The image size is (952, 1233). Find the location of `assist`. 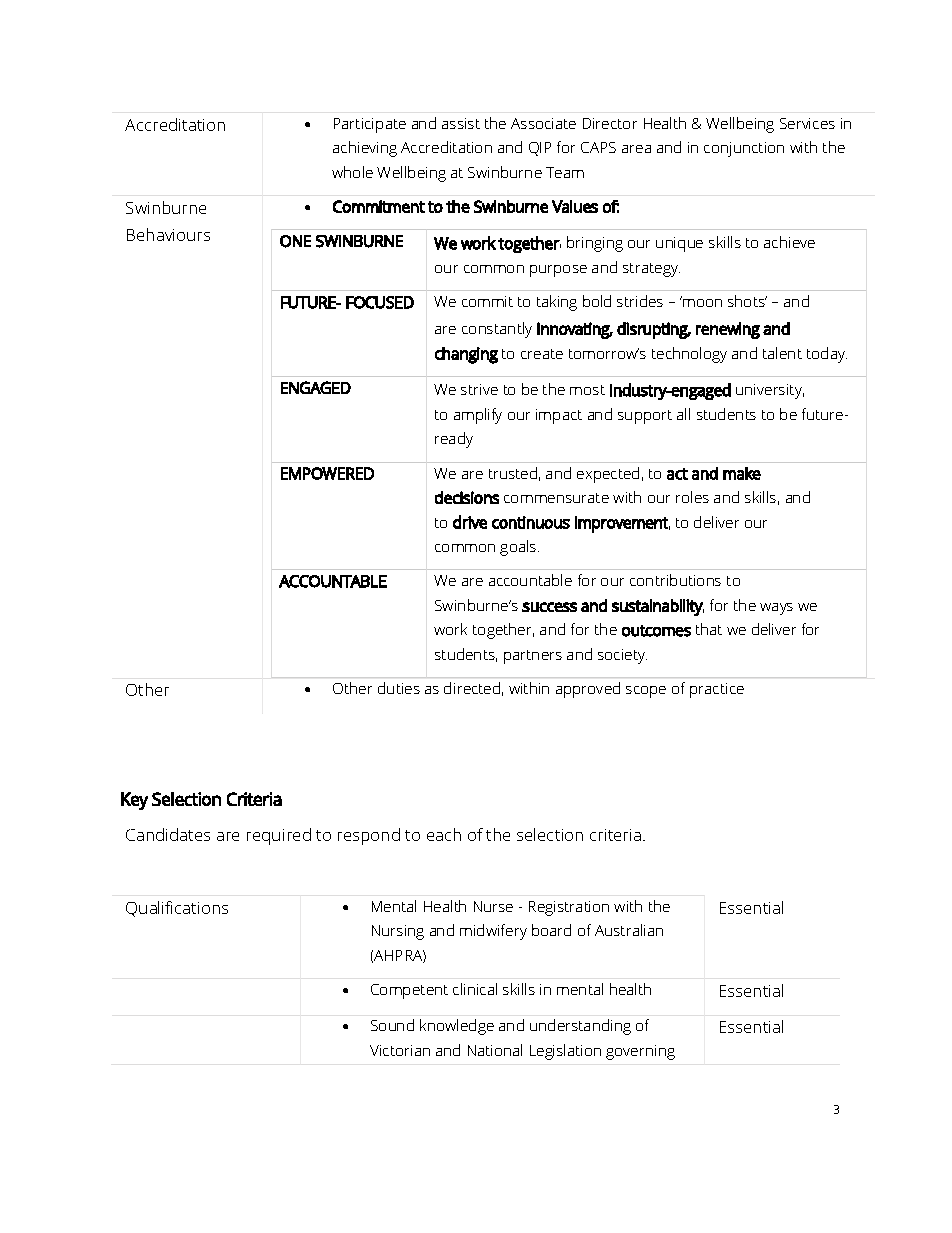

assist is located at coordinates (461, 123).
